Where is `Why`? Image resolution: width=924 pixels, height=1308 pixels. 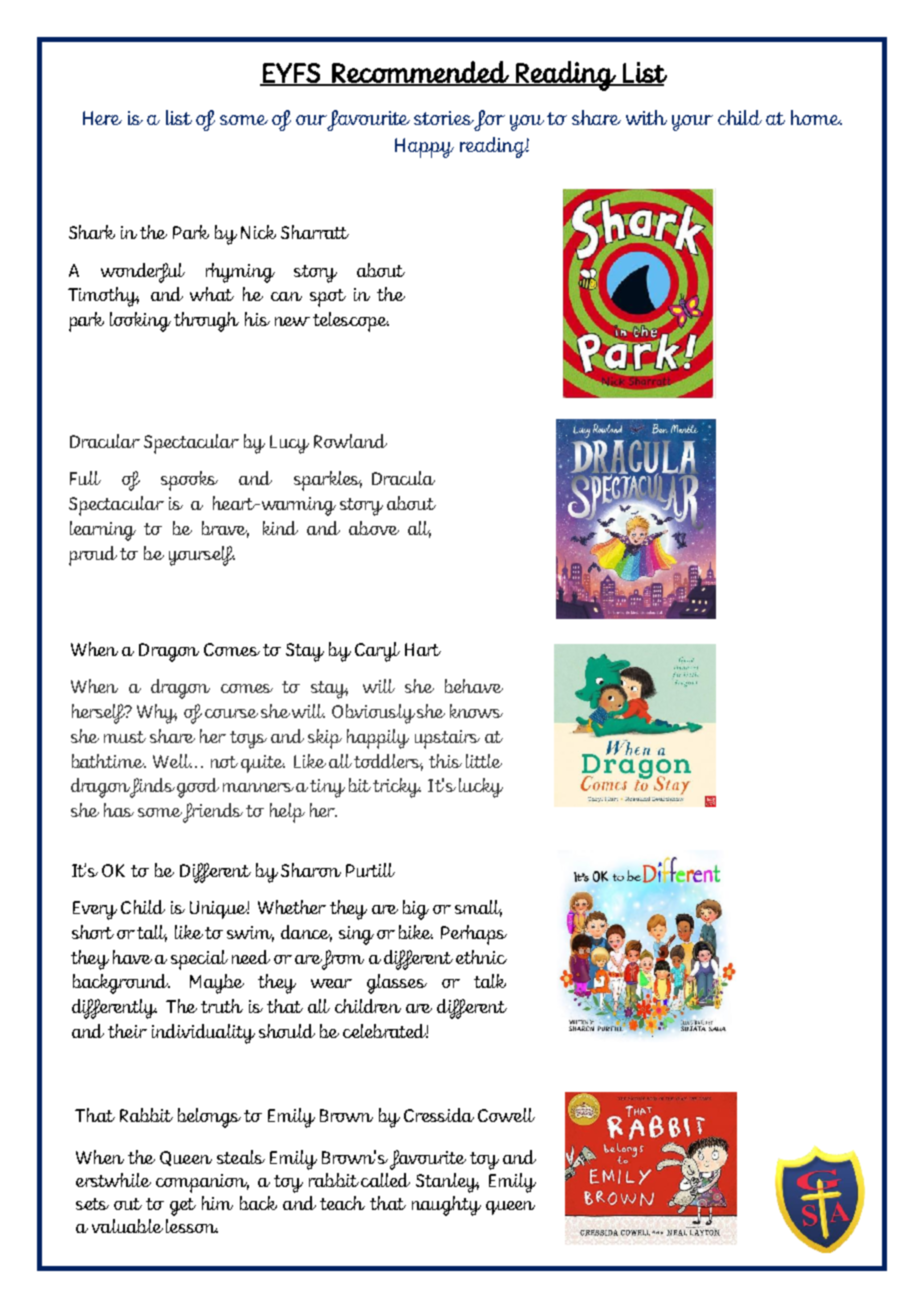 Why is located at coordinates (157, 714).
